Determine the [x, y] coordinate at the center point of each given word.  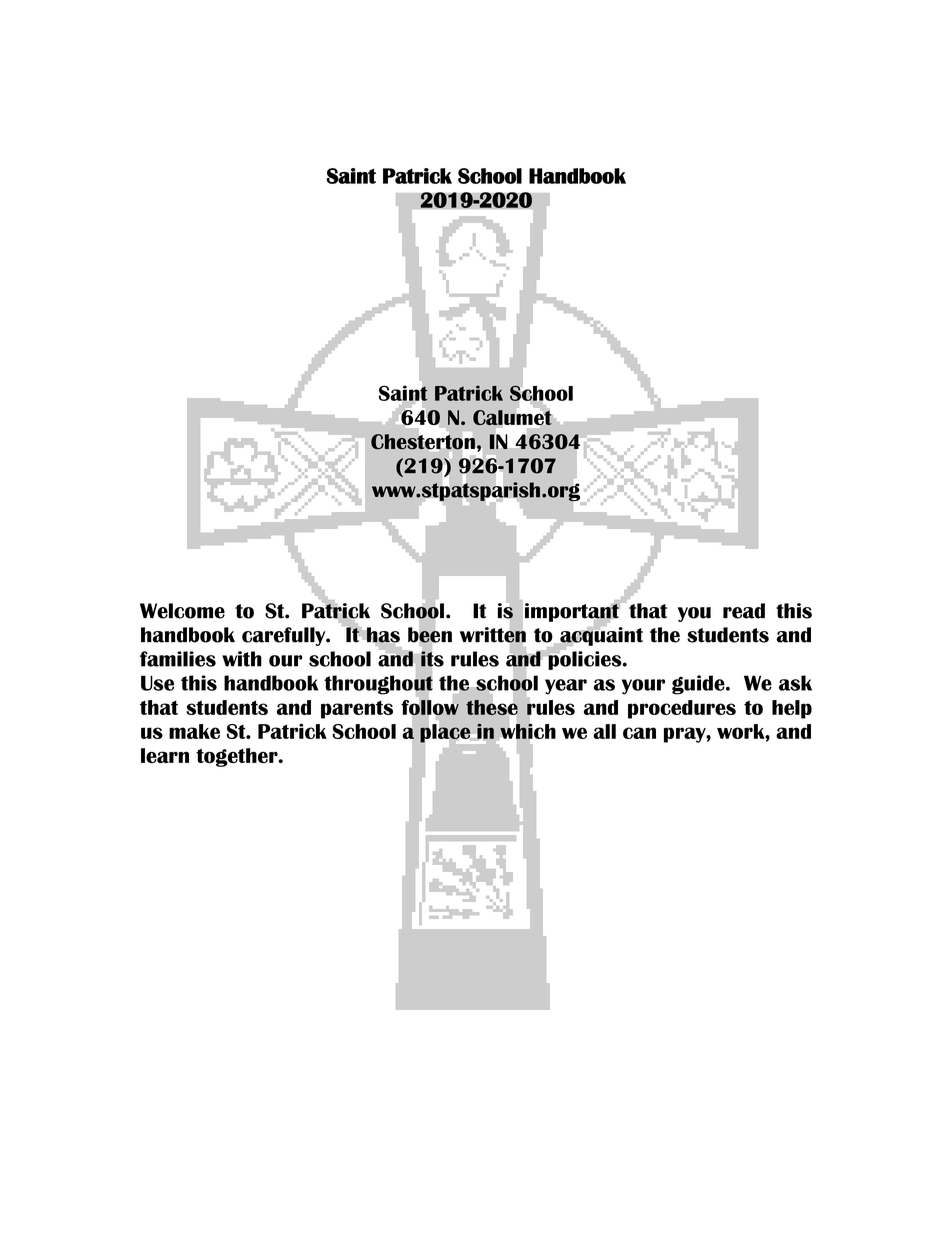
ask [795, 683]
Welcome [182, 611]
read [744, 611]
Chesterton [424, 442]
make [194, 731]
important [573, 612]
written [493, 635]
